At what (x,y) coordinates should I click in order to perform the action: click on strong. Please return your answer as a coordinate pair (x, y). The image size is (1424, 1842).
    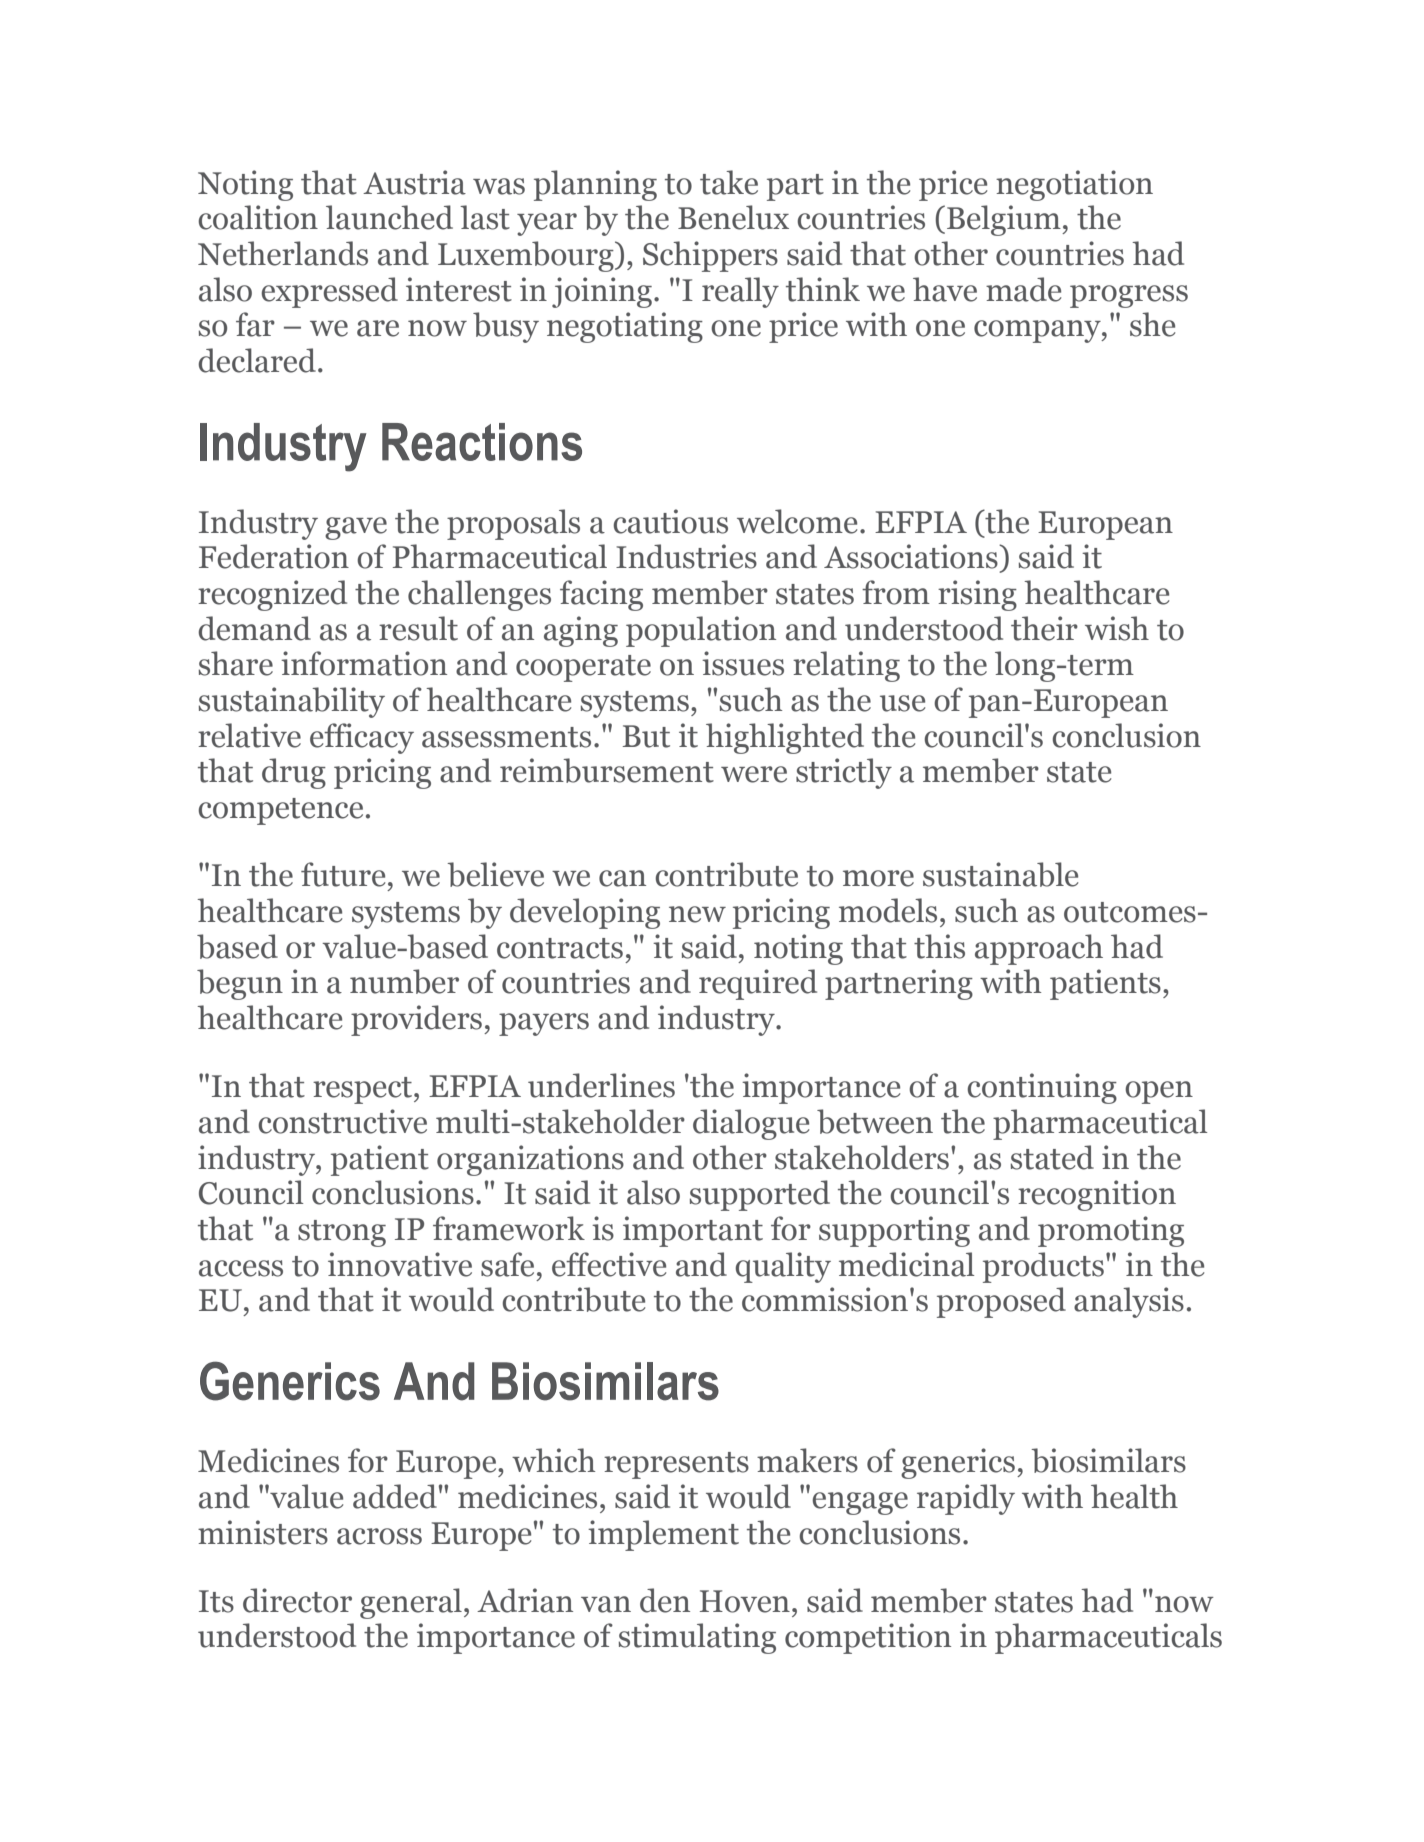
    Looking at the image, I should click on (342, 1233).
